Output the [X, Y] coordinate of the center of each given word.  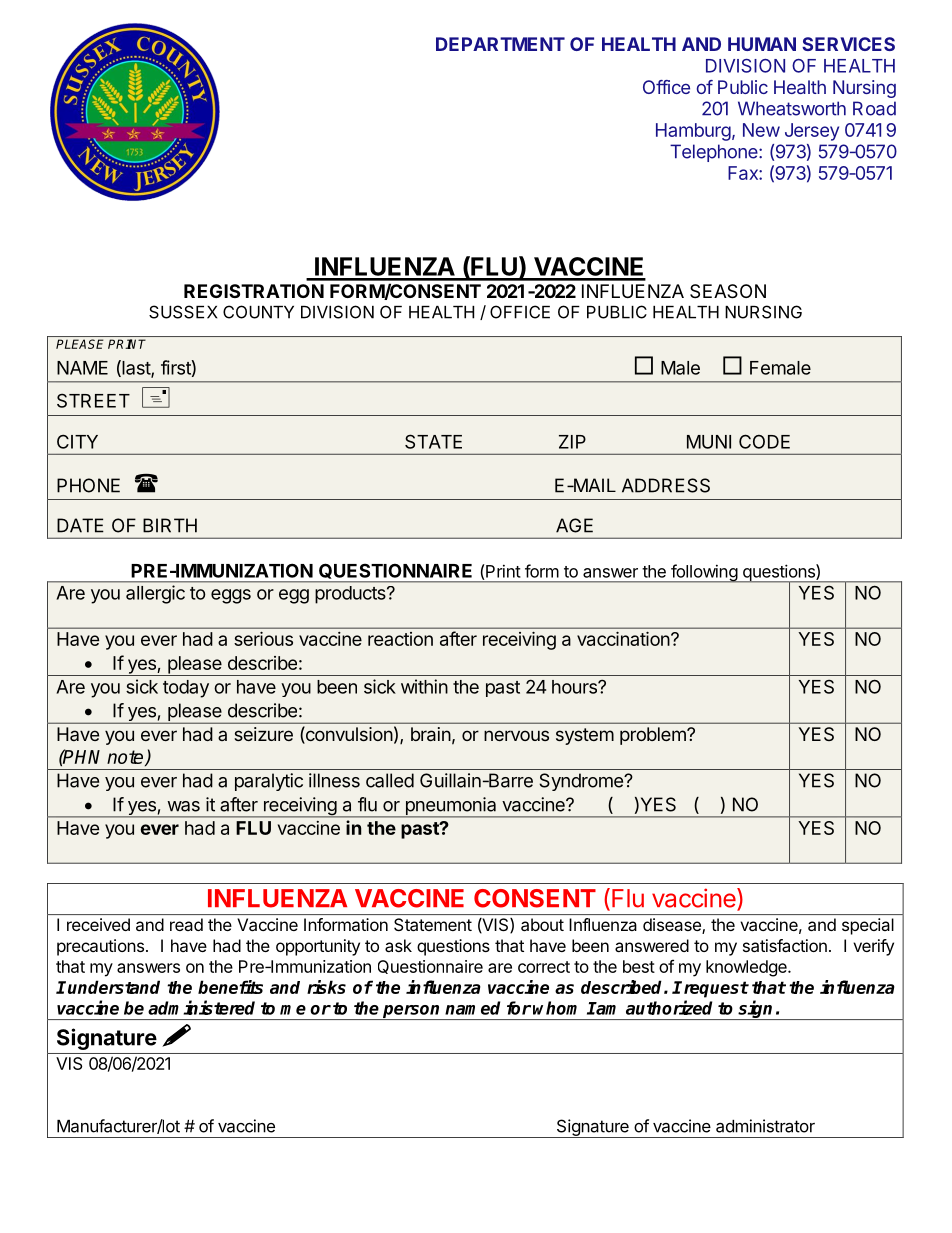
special [868, 926]
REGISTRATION [254, 291]
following [704, 573]
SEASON [728, 291]
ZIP [572, 442]
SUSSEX [183, 312]
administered [201, 1007]
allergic [155, 594]
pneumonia [451, 807]
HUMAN [762, 44]
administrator [765, 1126]
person [412, 1012]
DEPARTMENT [500, 44]
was [183, 806]
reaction [400, 639]
